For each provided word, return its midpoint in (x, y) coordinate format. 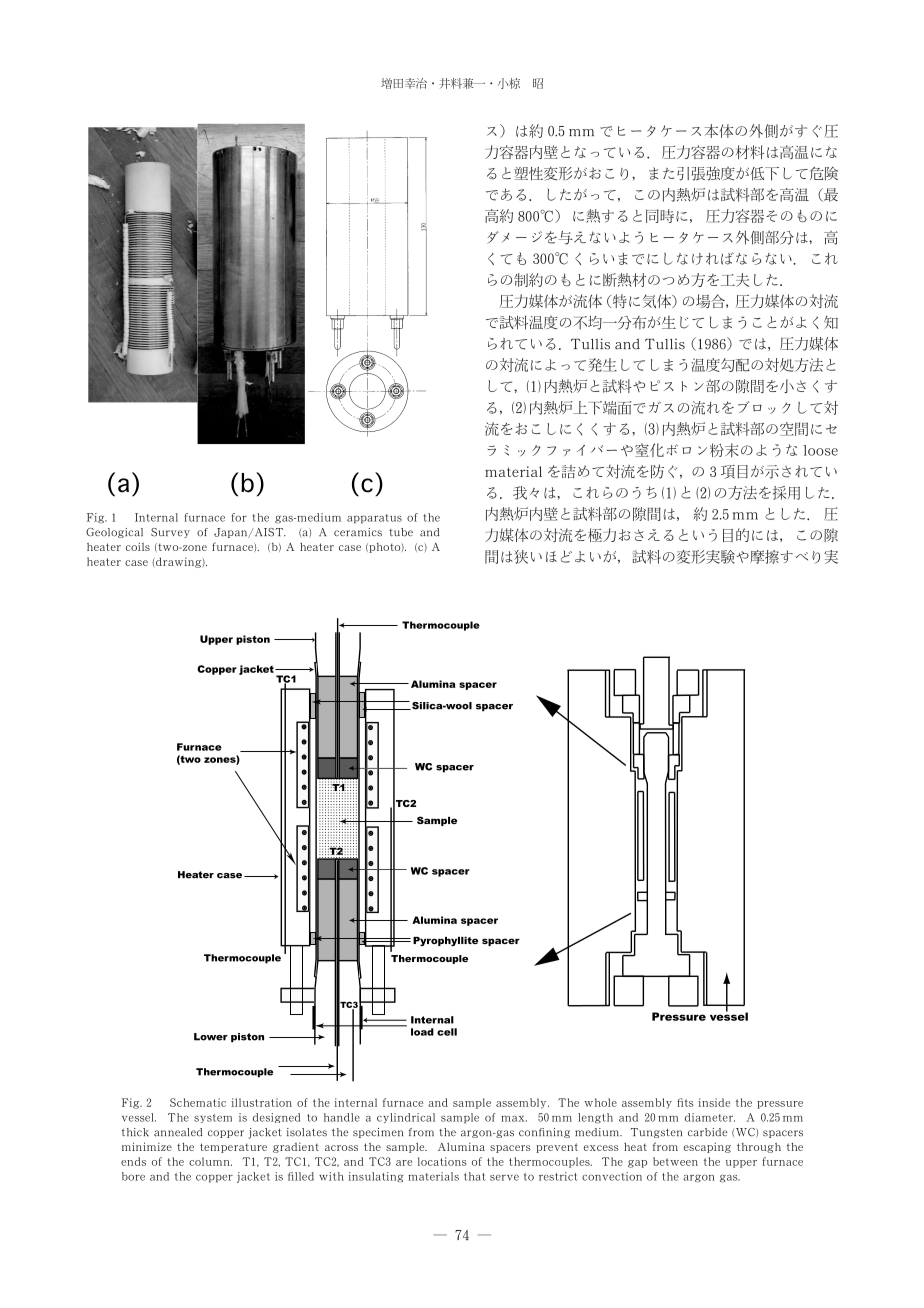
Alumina (461, 1146)
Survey (170, 533)
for (239, 517)
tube (401, 532)
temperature (233, 1148)
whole (600, 1102)
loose (821, 450)
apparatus (374, 519)
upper (741, 1164)
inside (714, 1102)
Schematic (198, 1102)
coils (138, 546)
